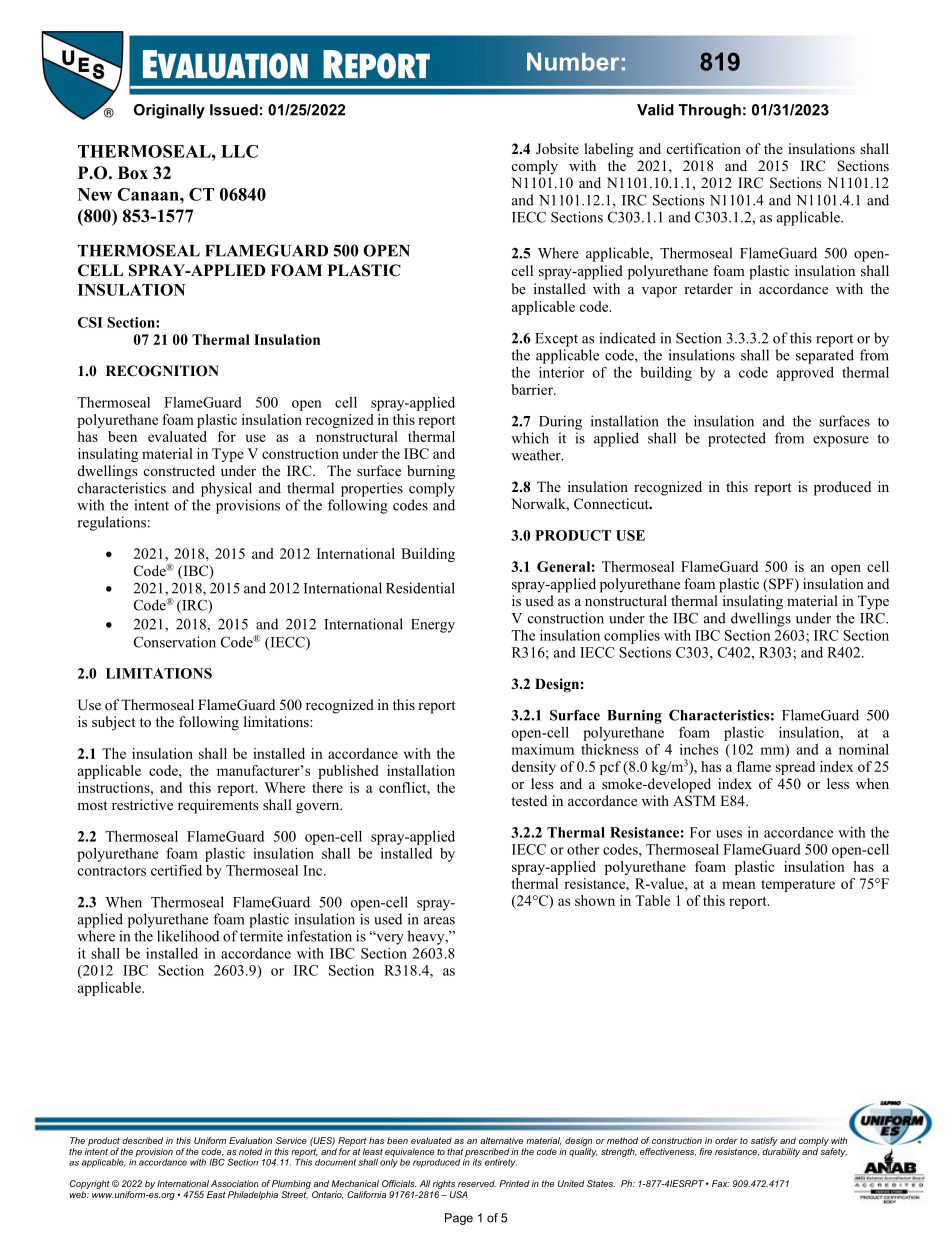 This document has height=1233, width=952. Describe the element at coordinates (179, 470) in the document. I see `constructed` at that location.
